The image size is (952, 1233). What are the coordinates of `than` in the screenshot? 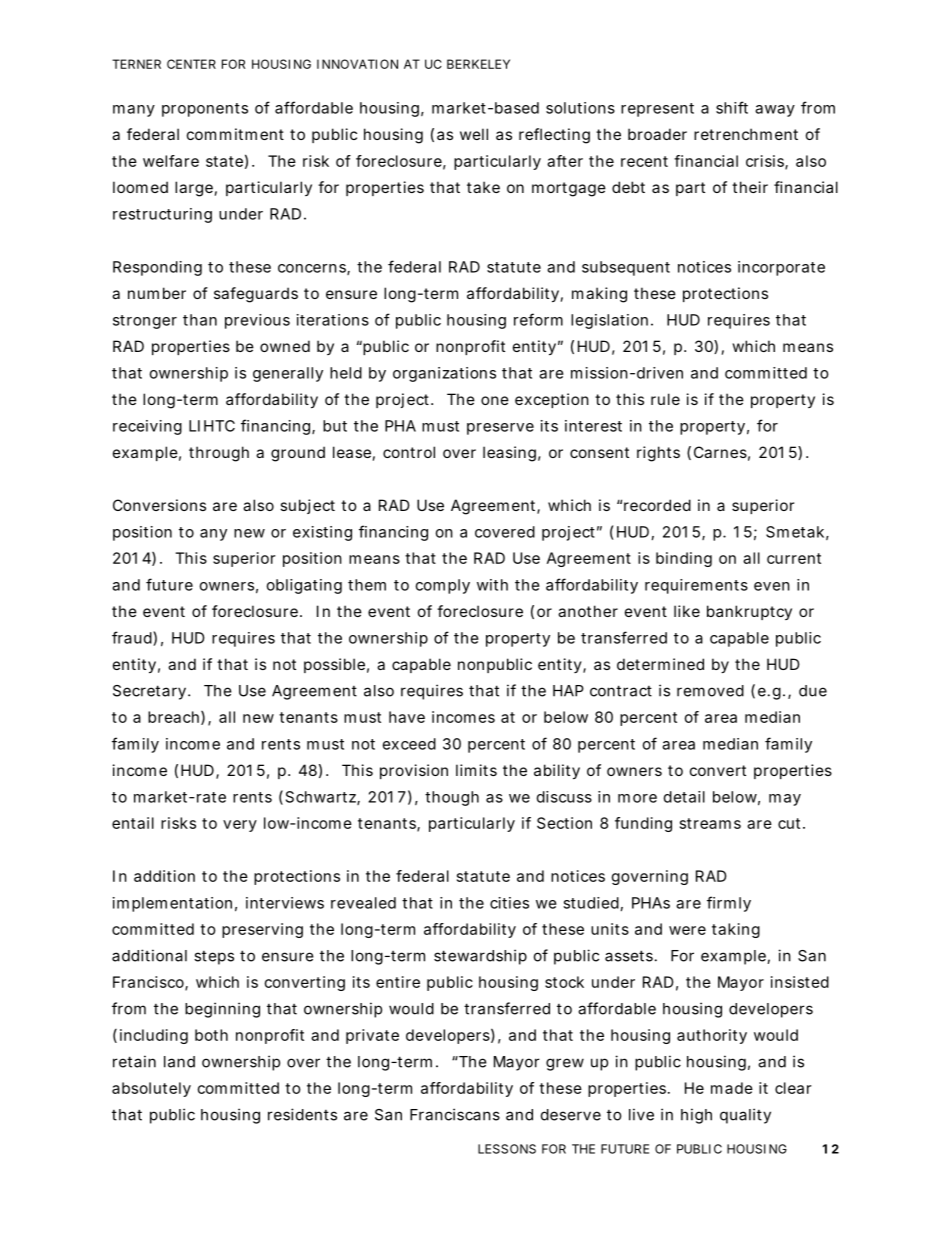 It's located at (200, 320).
